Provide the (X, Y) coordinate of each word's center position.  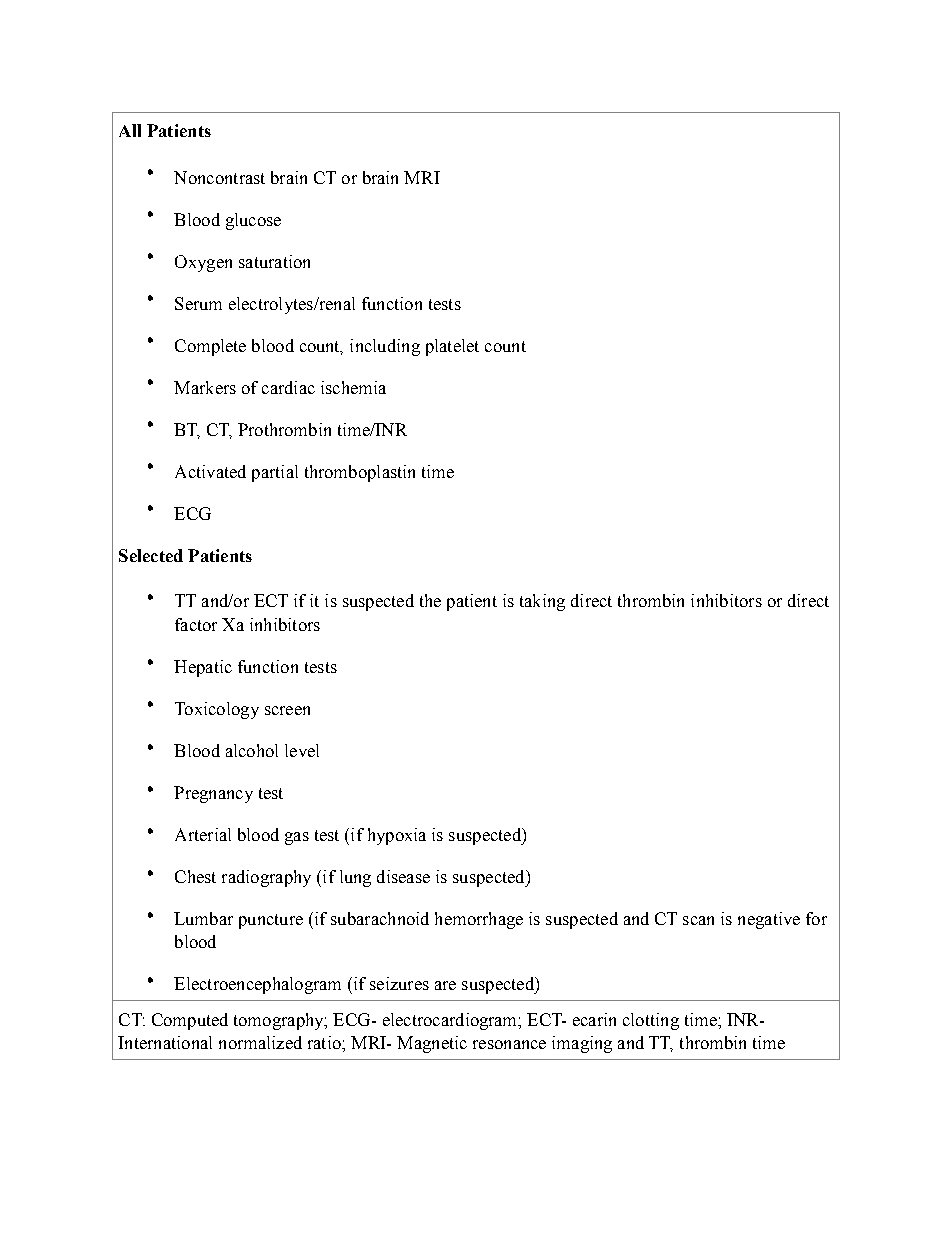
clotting (651, 1021)
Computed (190, 1021)
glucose (253, 221)
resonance (509, 1044)
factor (196, 624)
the (430, 600)
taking (542, 602)
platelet (452, 347)
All (130, 130)
